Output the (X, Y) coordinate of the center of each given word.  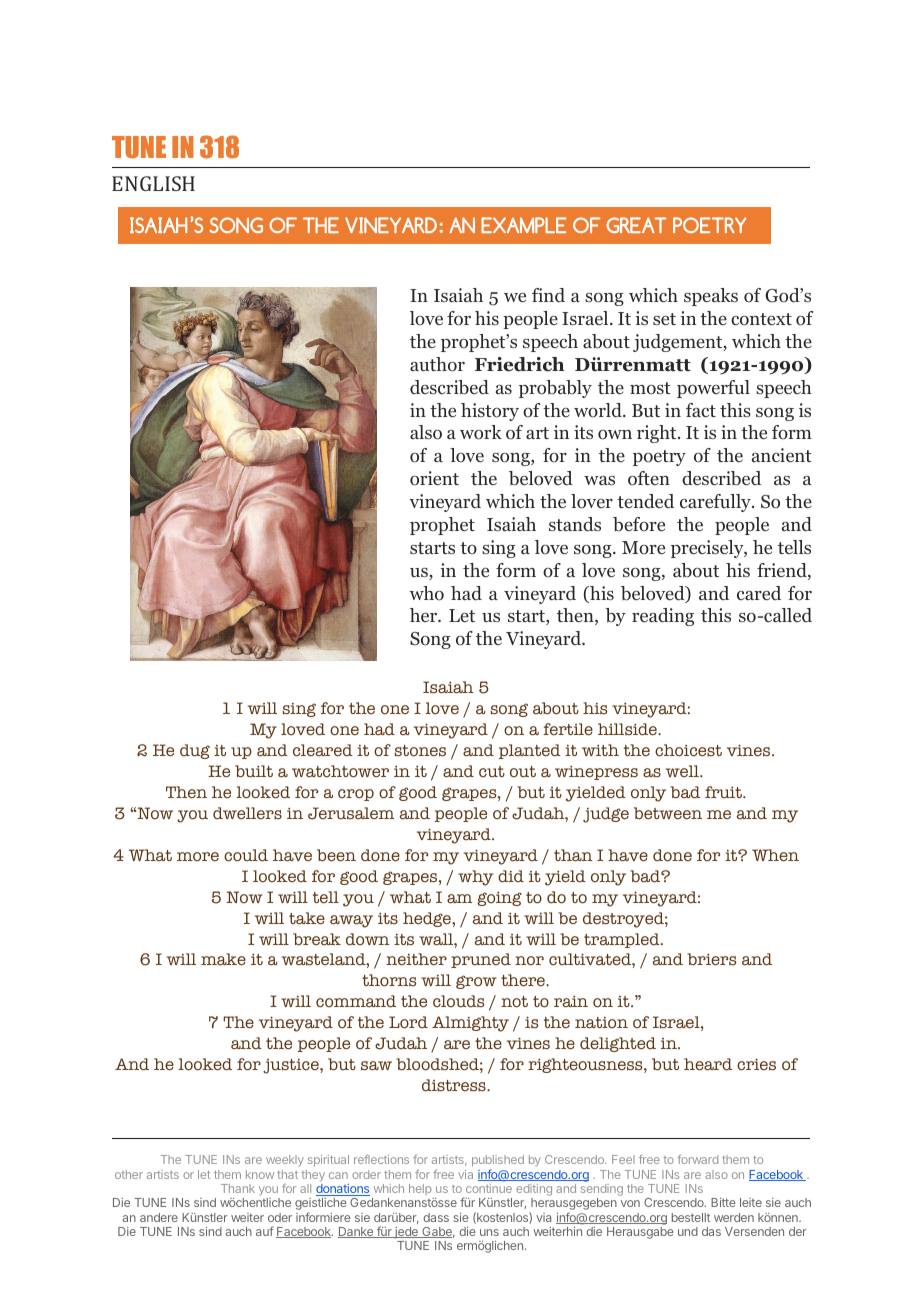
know (260, 1174)
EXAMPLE (524, 225)
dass (436, 1217)
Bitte (723, 1202)
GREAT (636, 225)
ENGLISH (153, 183)
